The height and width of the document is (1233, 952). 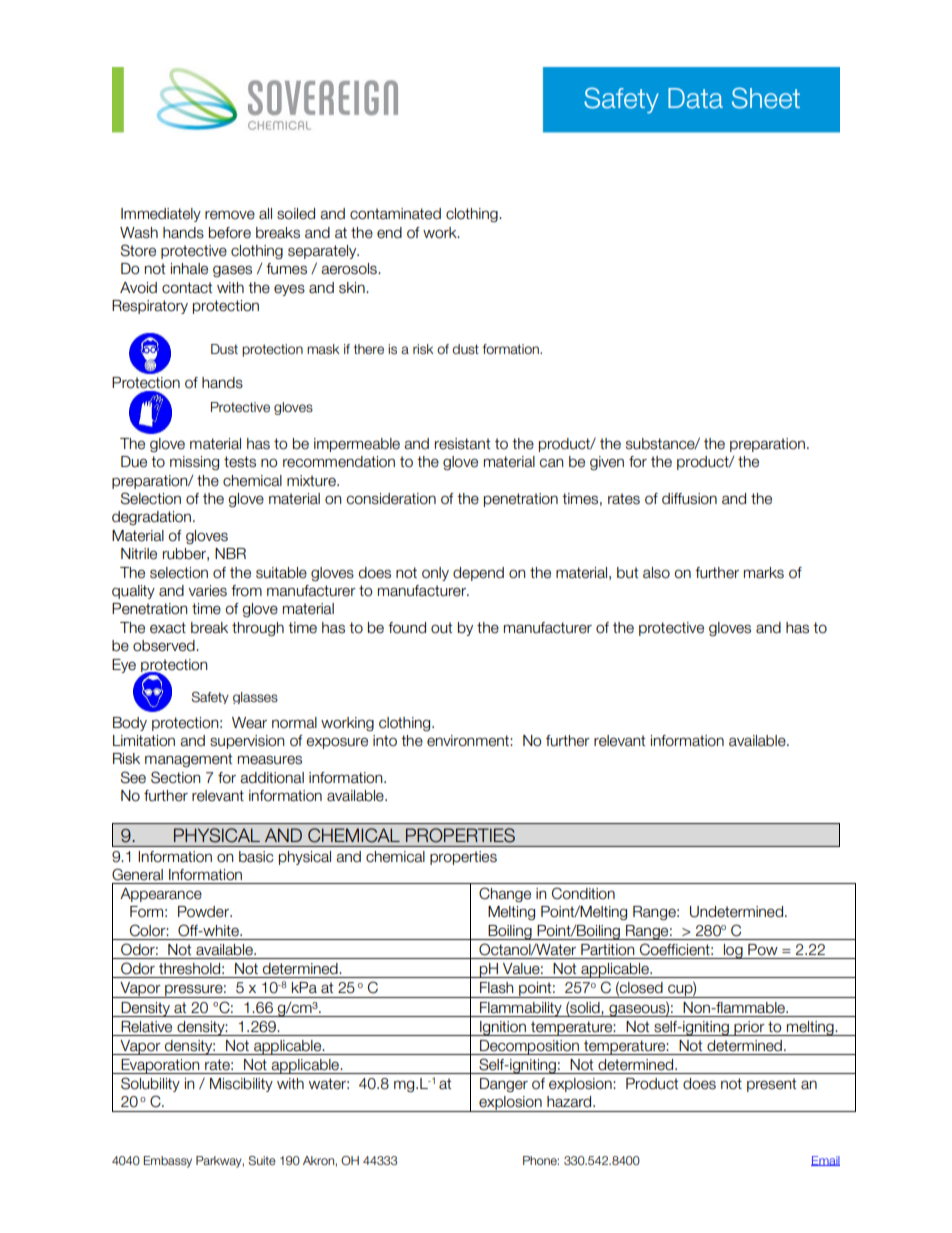 I want to click on through, so click(x=258, y=629).
